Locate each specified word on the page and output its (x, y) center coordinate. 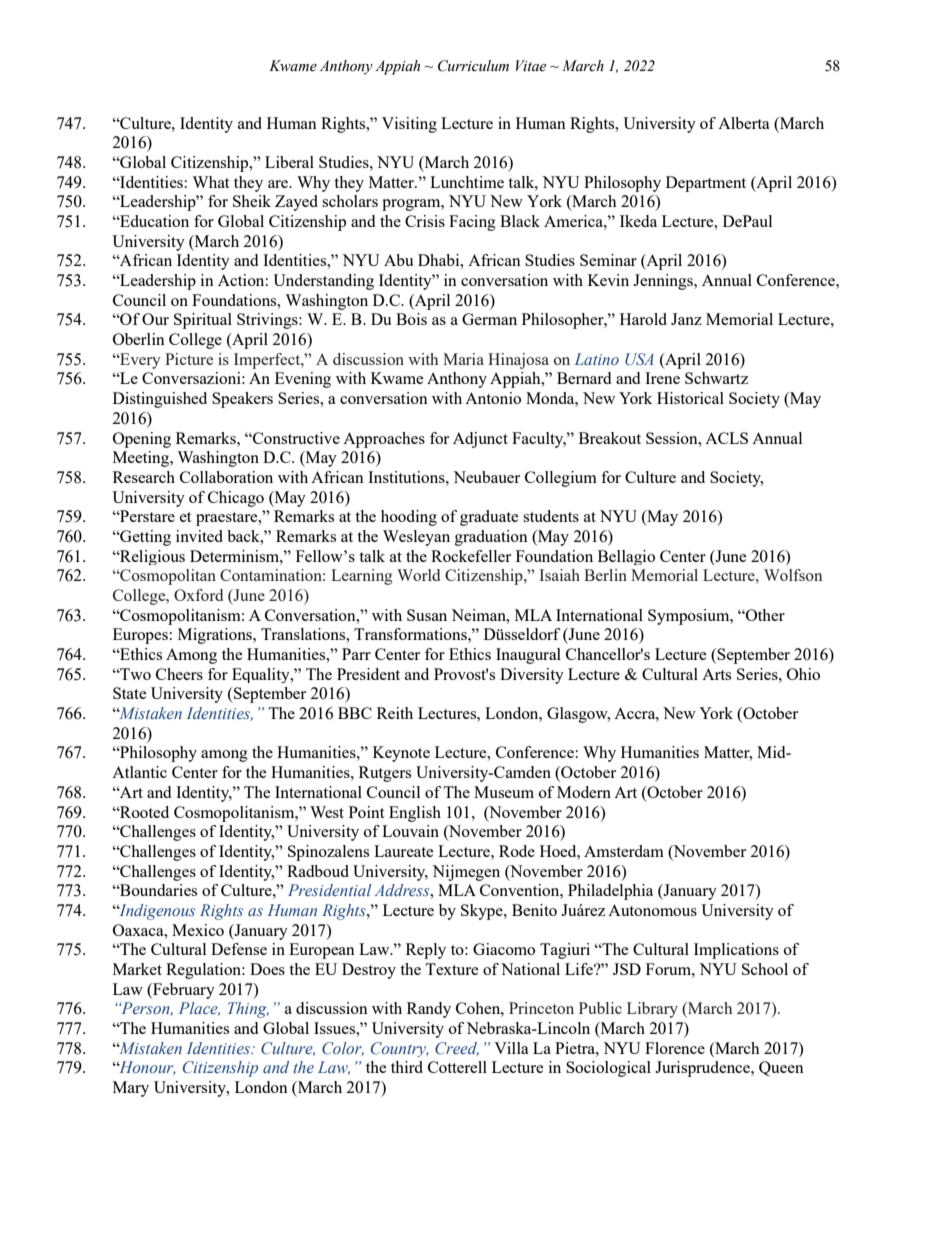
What (210, 182)
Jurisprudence (703, 1069)
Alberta (744, 123)
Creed (457, 1049)
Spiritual (203, 321)
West (327, 812)
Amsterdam (624, 851)
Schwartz (716, 378)
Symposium (690, 617)
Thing (248, 1010)
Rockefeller (471, 556)
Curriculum (473, 66)
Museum (504, 792)
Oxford (198, 595)
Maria (463, 359)
